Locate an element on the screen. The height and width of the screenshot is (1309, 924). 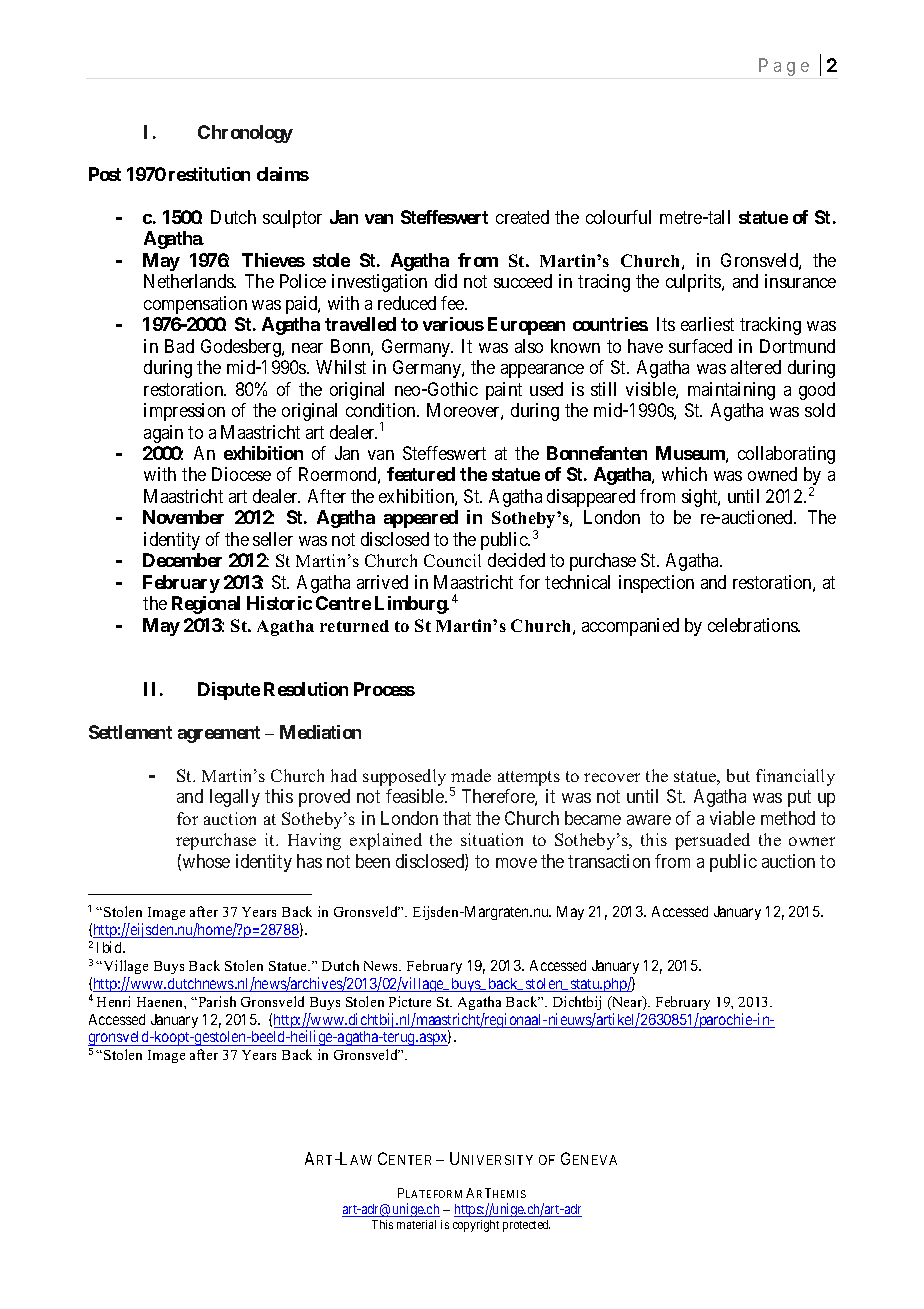
whose is located at coordinates (206, 861).
